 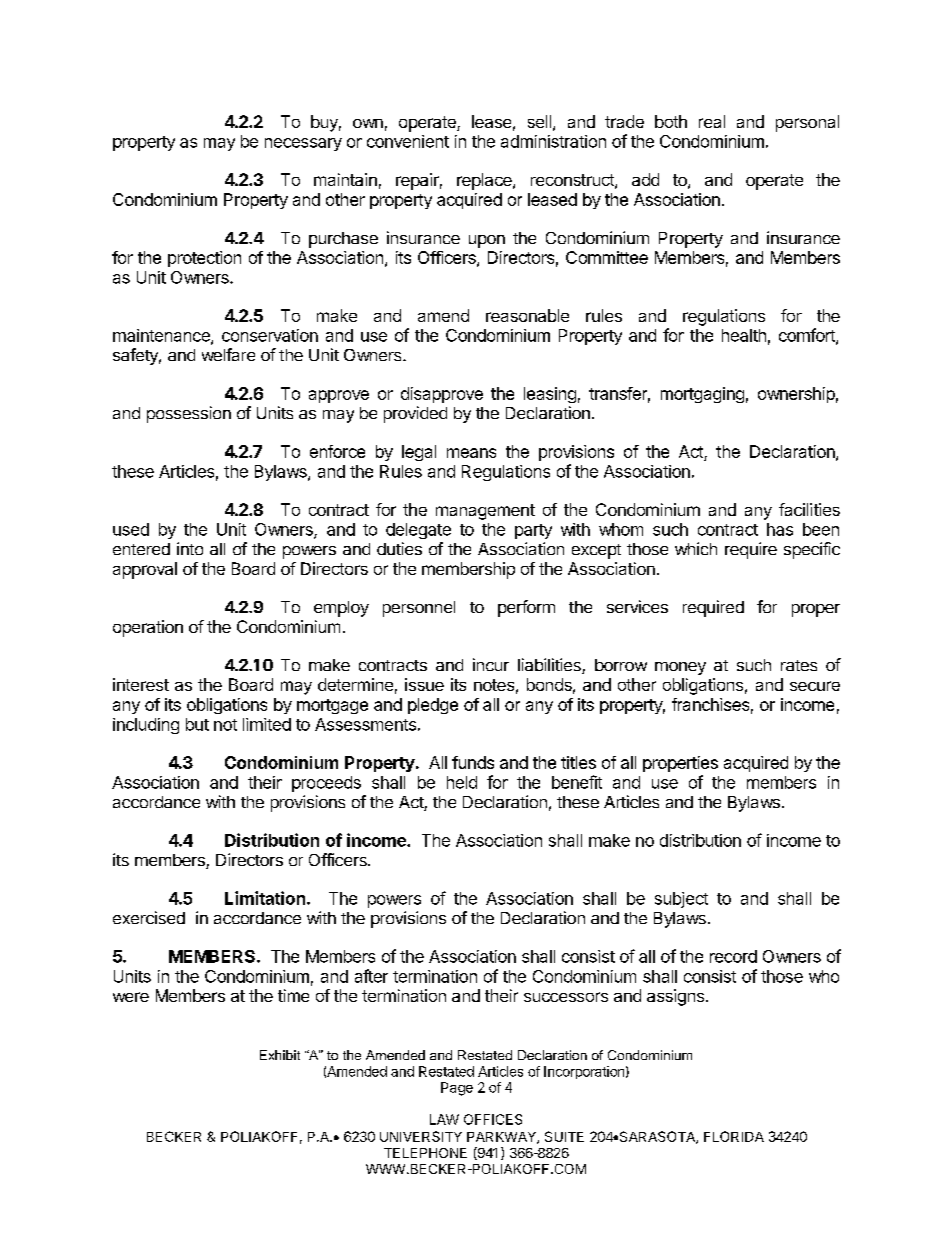 What do you see at coordinates (189, 414) in the screenshot?
I see `possession` at bounding box center [189, 414].
